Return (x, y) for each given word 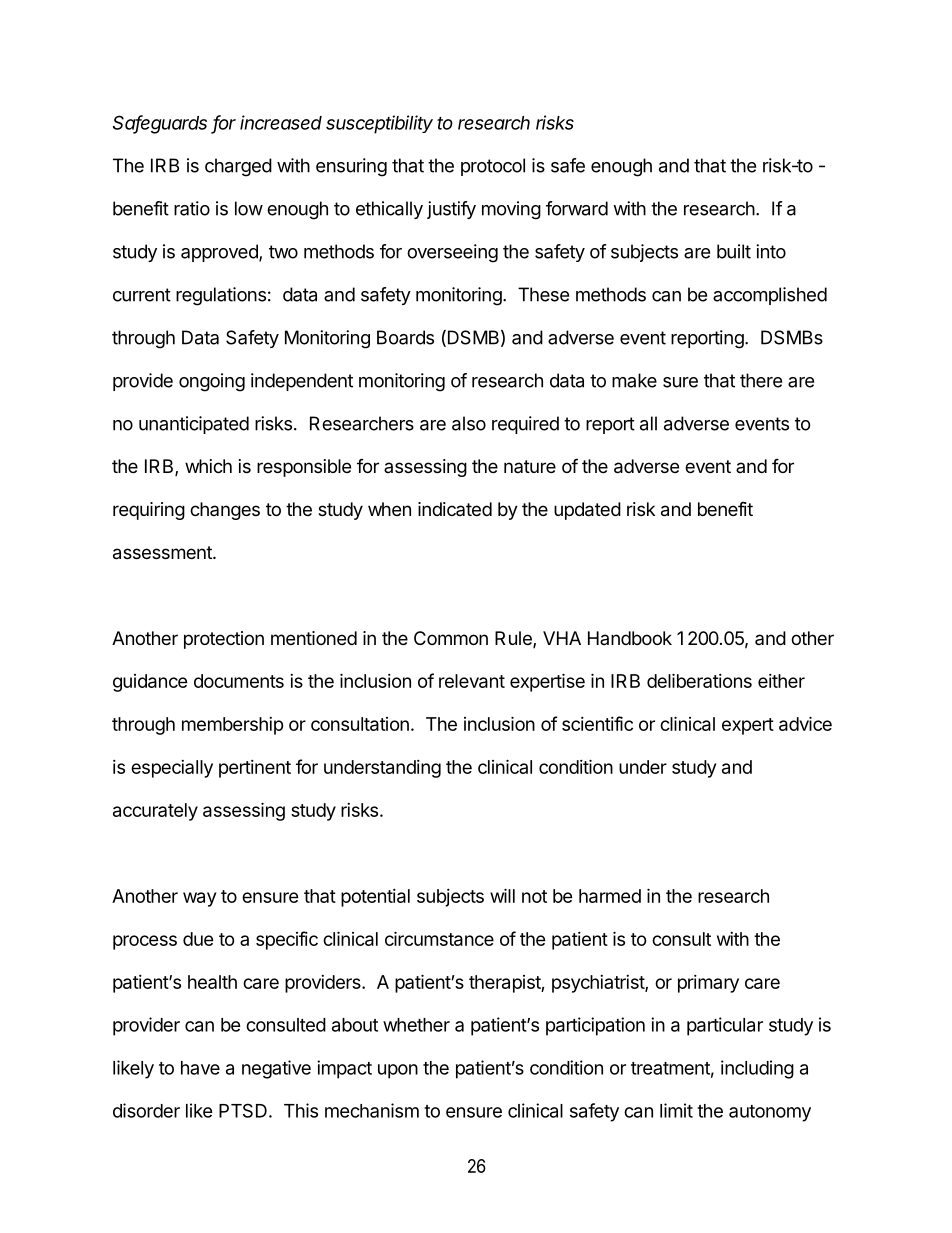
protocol (493, 167)
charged (238, 167)
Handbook (630, 638)
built (734, 251)
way (199, 899)
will (502, 895)
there (761, 380)
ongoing (212, 382)
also (469, 423)
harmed (610, 896)
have (200, 1068)
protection (224, 640)
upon (398, 1071)
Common (451, 638)
